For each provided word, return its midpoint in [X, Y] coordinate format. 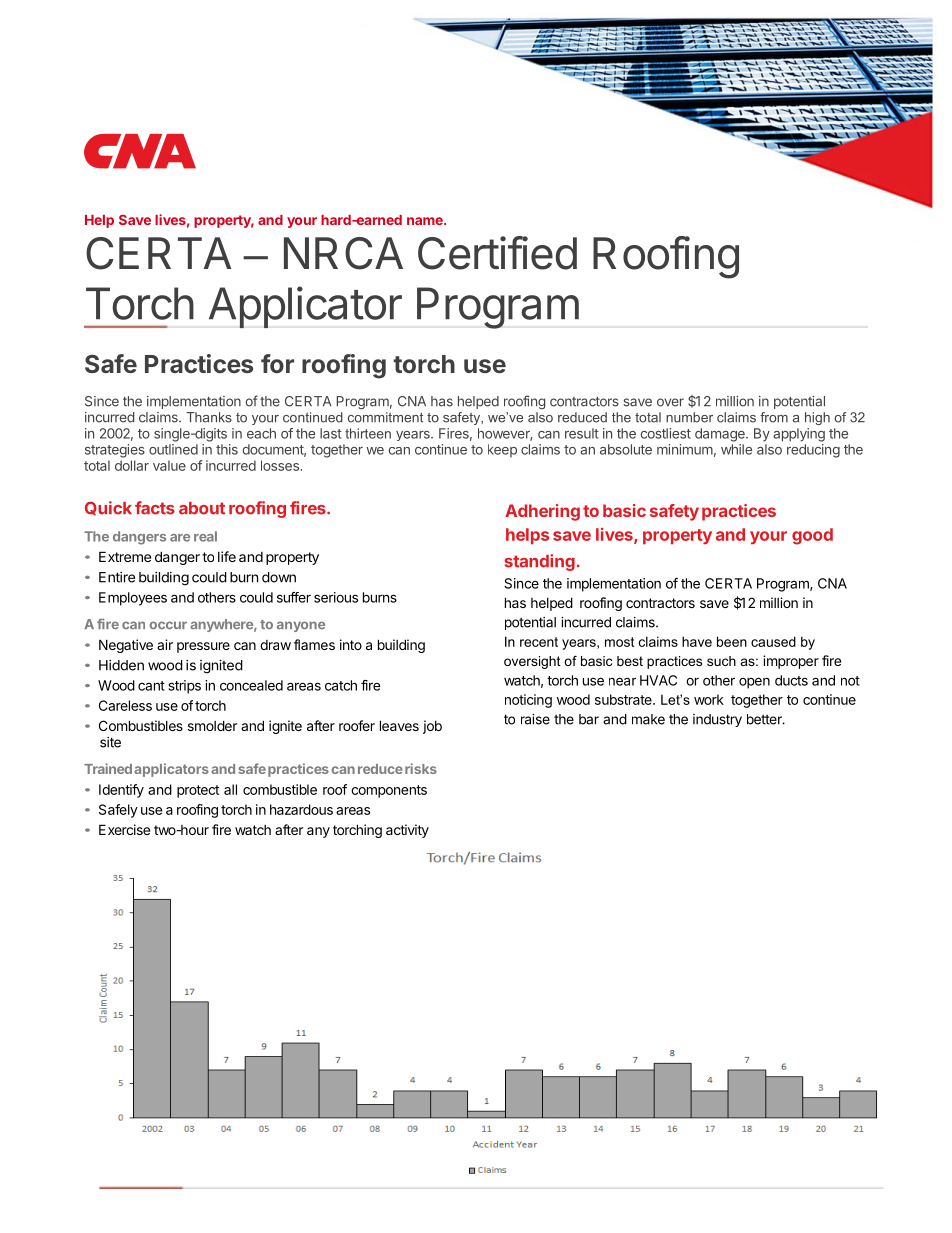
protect [198, 791]
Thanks [209, 417]
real [205, 536]
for [277, 363]
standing [540, 562]
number [689, 417]
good [812, 536]
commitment [385, 417]
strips [185, 687]
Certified [497, 253]
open [754, 683]
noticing [528, 701]
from [774, 417]
